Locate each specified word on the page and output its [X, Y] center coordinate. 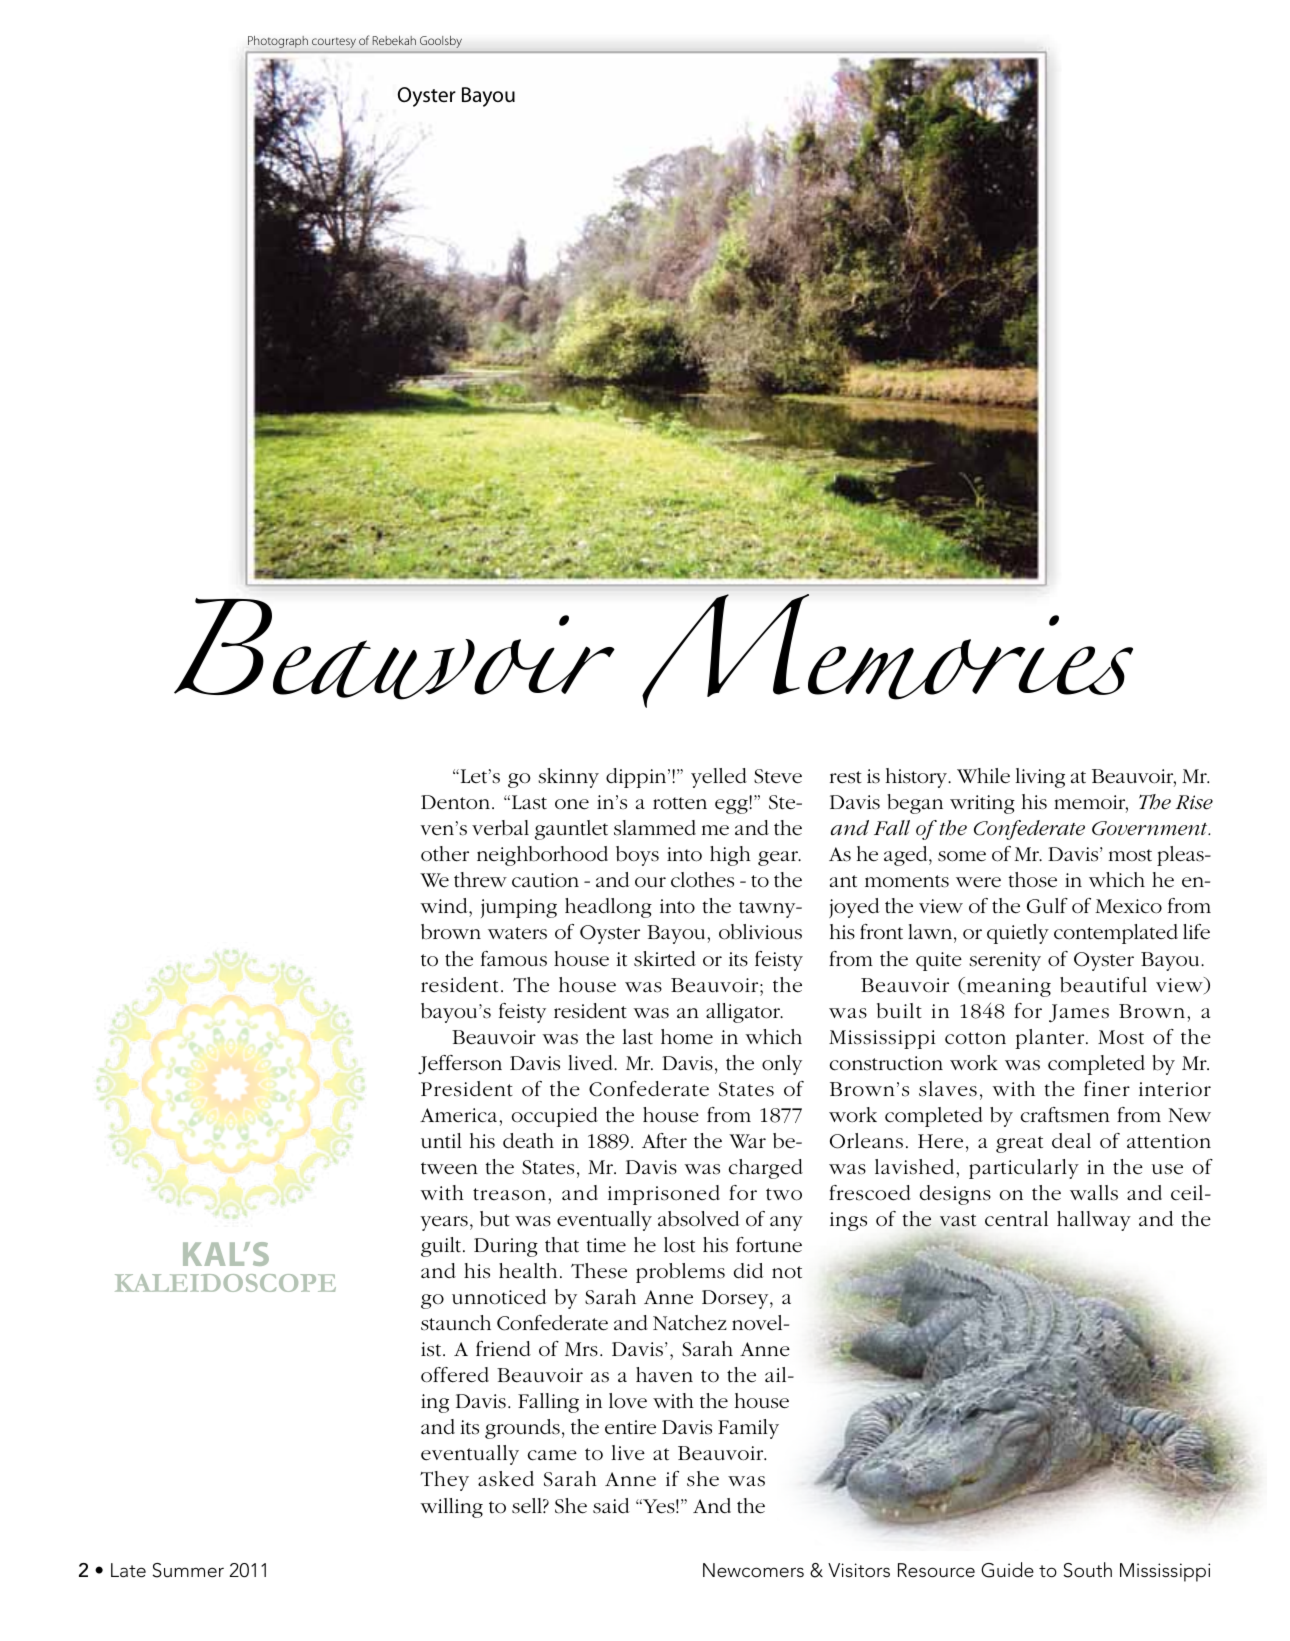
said [611, 1506]
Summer [188, 1570]
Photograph [278, 42]
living [1040, 778]
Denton [457, 802]
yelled [719, 778]
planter [1051, 1039]
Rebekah [394, 40]
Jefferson [460, 1065]
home [687, 1037]
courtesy [334, 43]
